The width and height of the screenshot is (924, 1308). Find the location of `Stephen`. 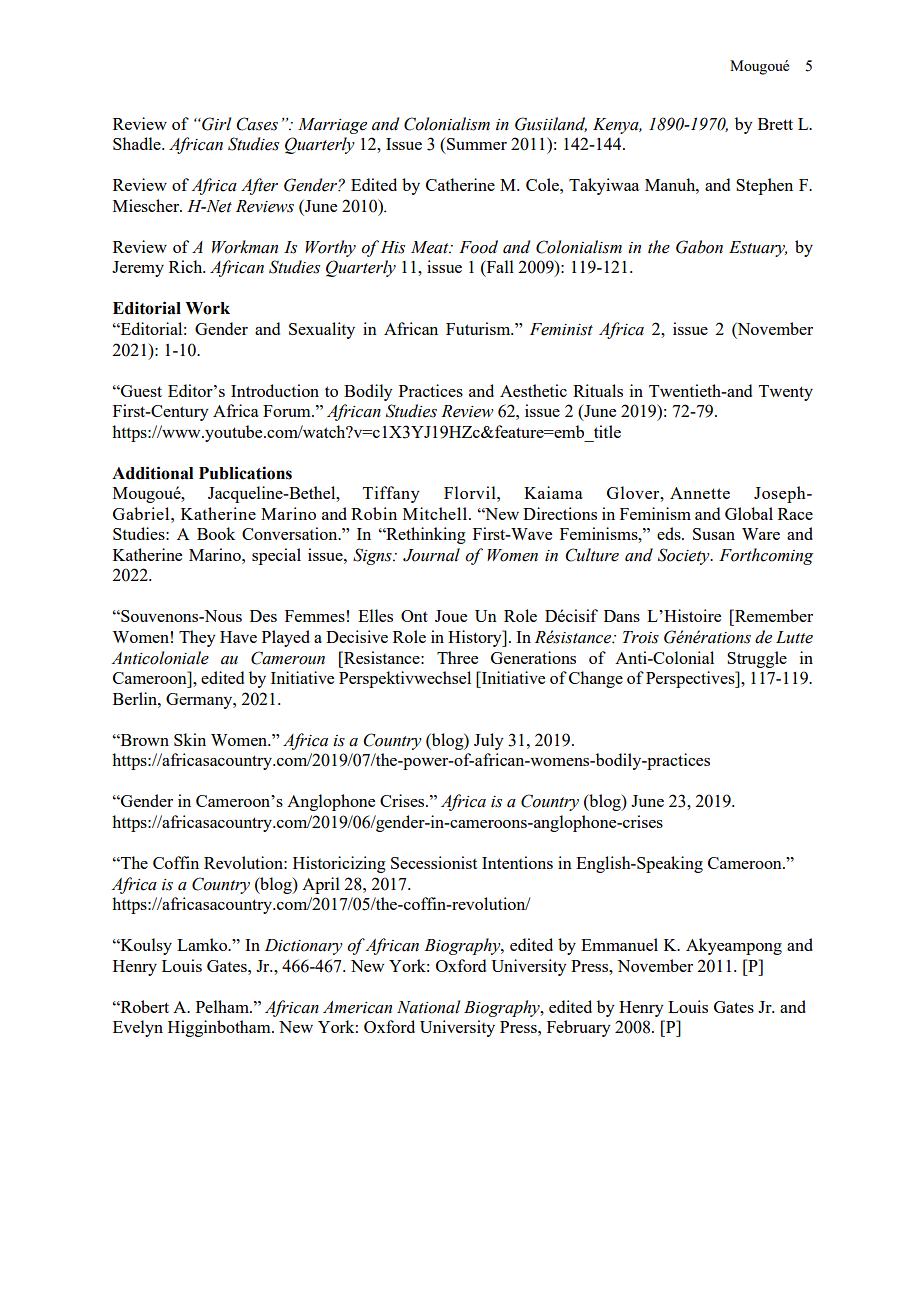

Stephen is located at coordinates (764, 186).
